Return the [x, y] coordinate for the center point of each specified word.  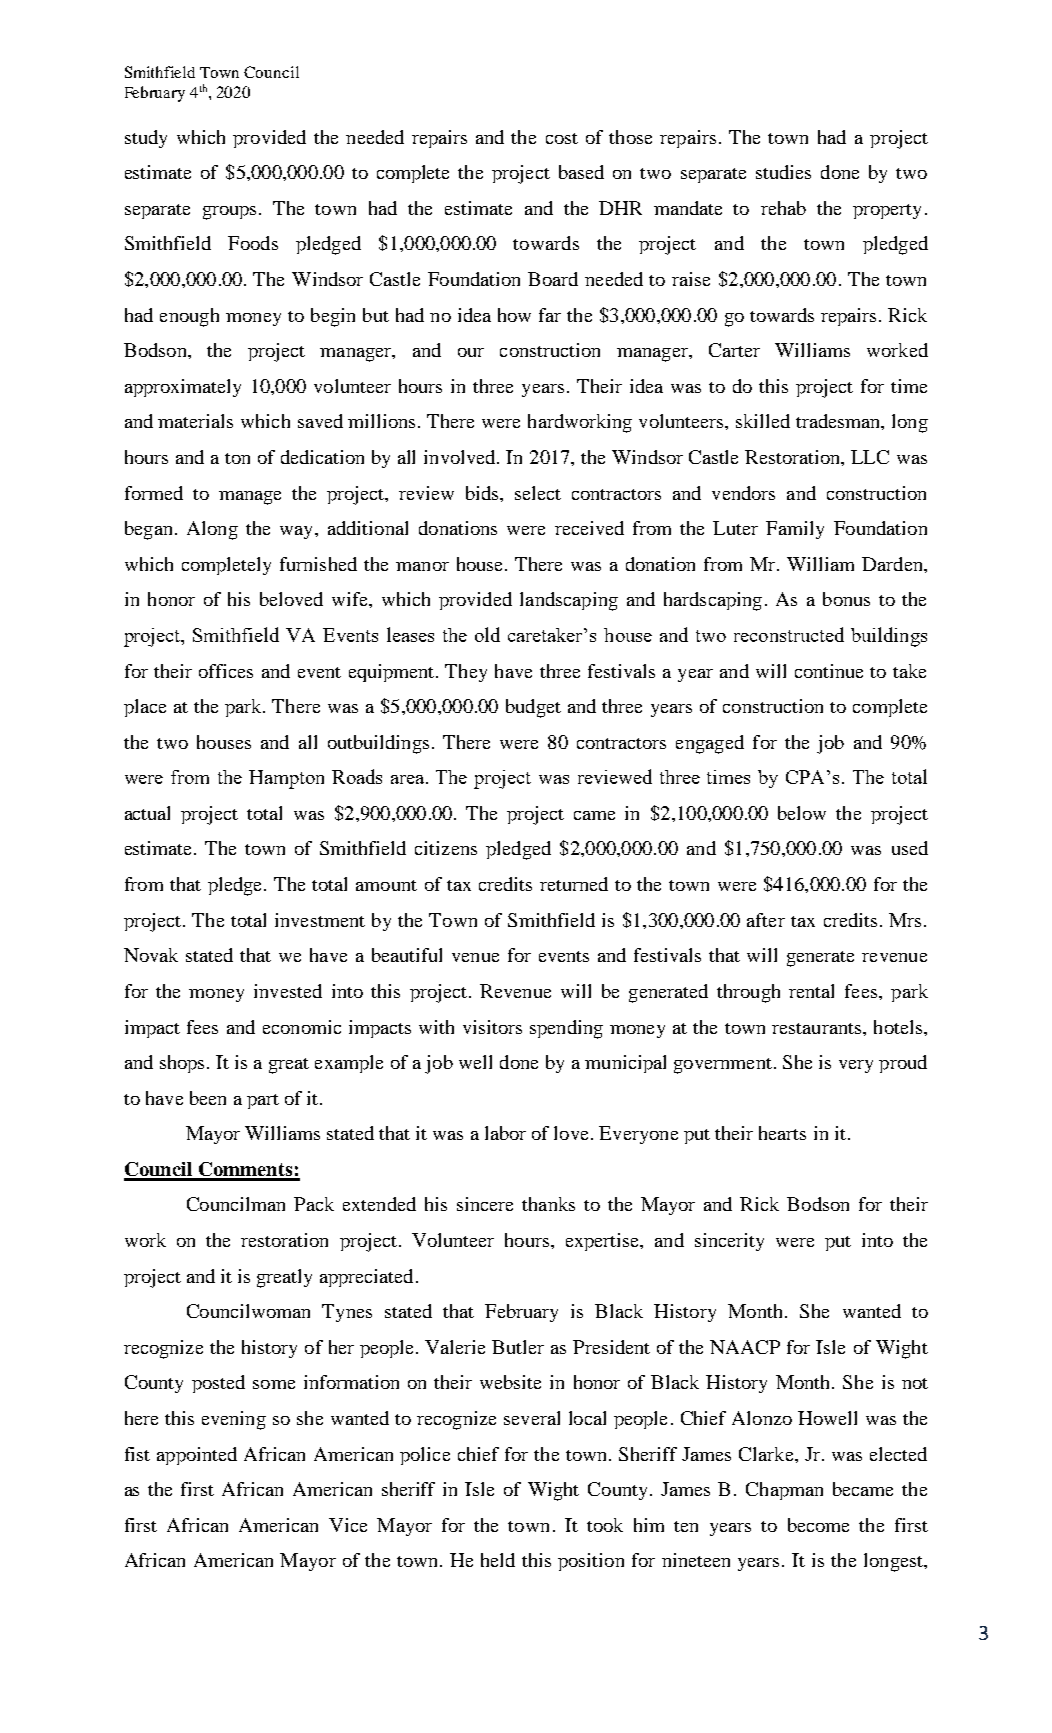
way [298, 532]
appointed [197, 1456]
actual [147, 813]
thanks [548, 1204]
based [581, 172]
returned [574, 884]
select [538, 493]
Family [795, 530]
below [802, 813]
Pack [314, 1204]
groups [229, 213]
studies [783, 172]
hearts [782, 1133]
